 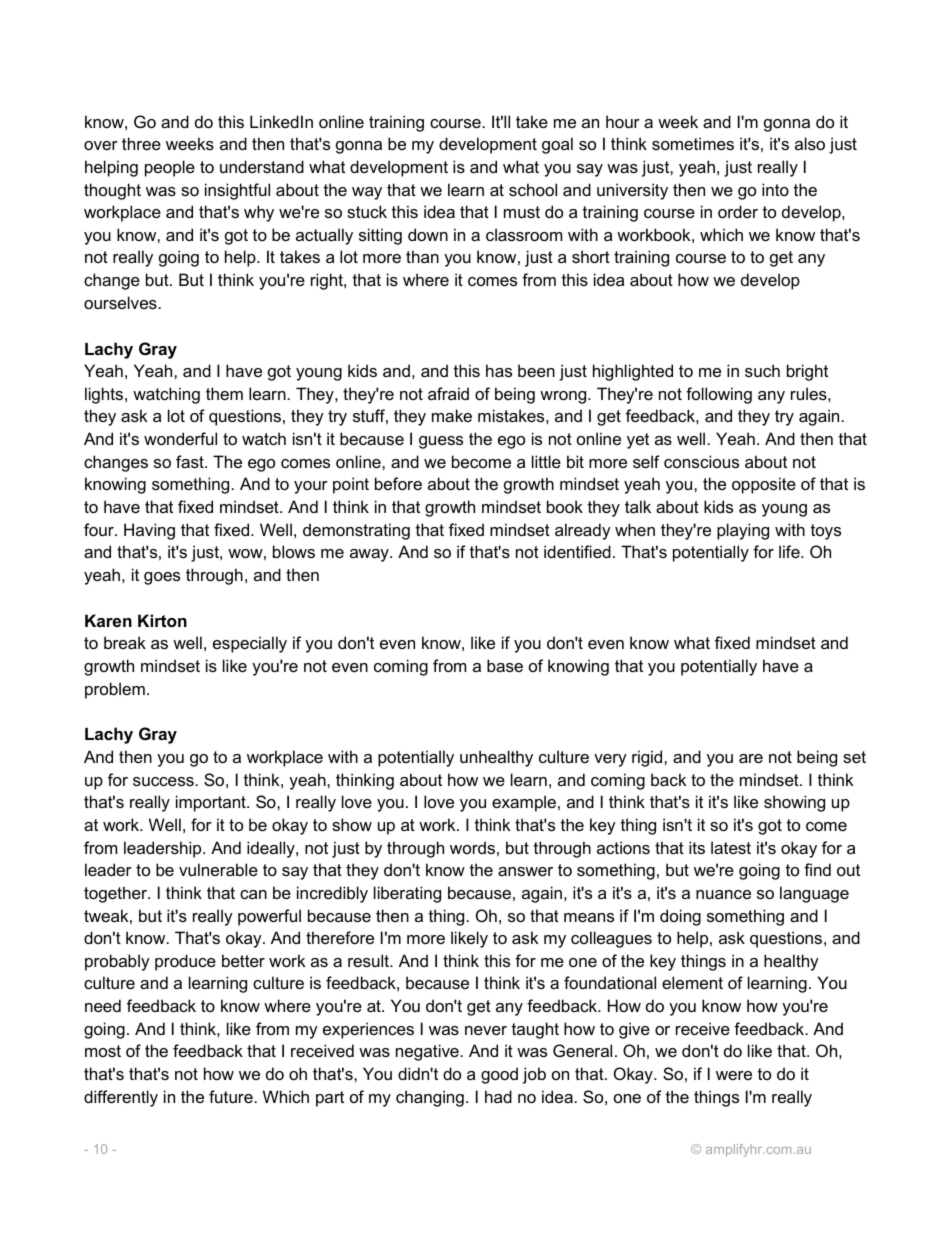 I want to click on goes, so click(x=162, y=578).
